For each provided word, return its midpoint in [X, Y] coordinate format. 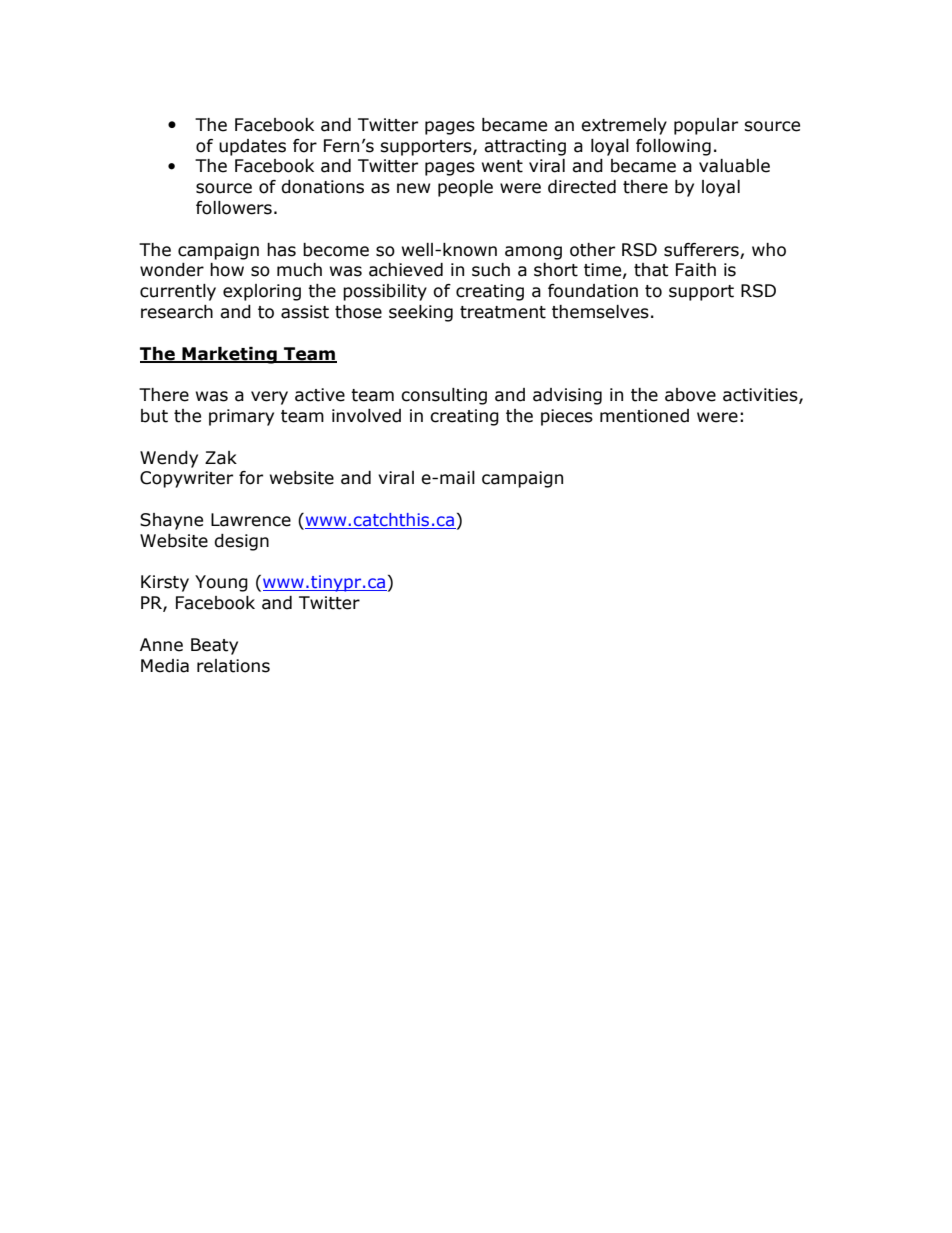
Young [221, 583]
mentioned [644, 416]
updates [252, 147]
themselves [600, 312]
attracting [525, 147]
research [177, 312]
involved [366, 416]
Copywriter [186, 479]
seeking [421, 313]
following [673, 147]
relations [233, 666]
